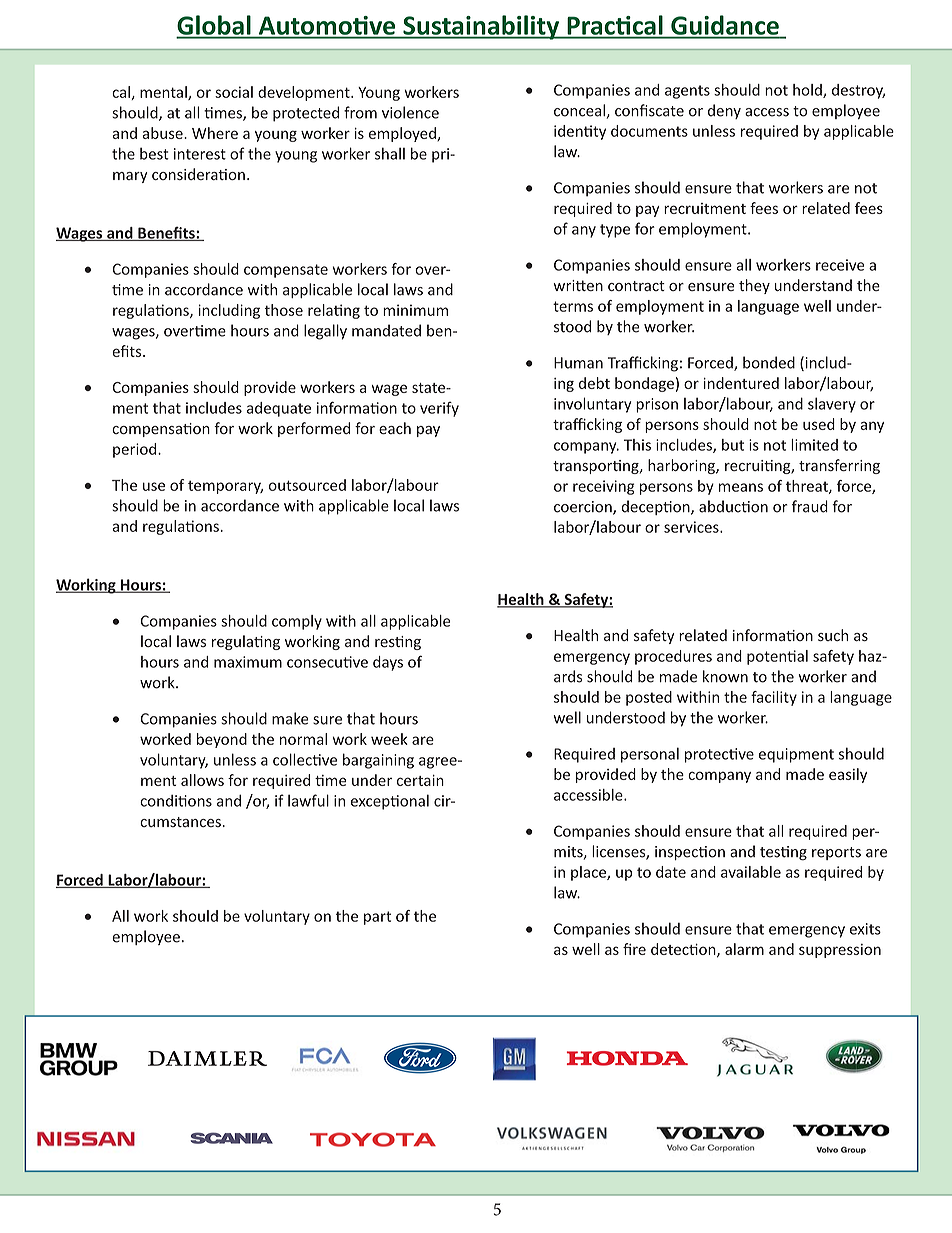 The height and width of the screenshot is (1233, 952). Describe the element at coordinates (744, 949) in the screenshot. I see `alarm` at that location.
